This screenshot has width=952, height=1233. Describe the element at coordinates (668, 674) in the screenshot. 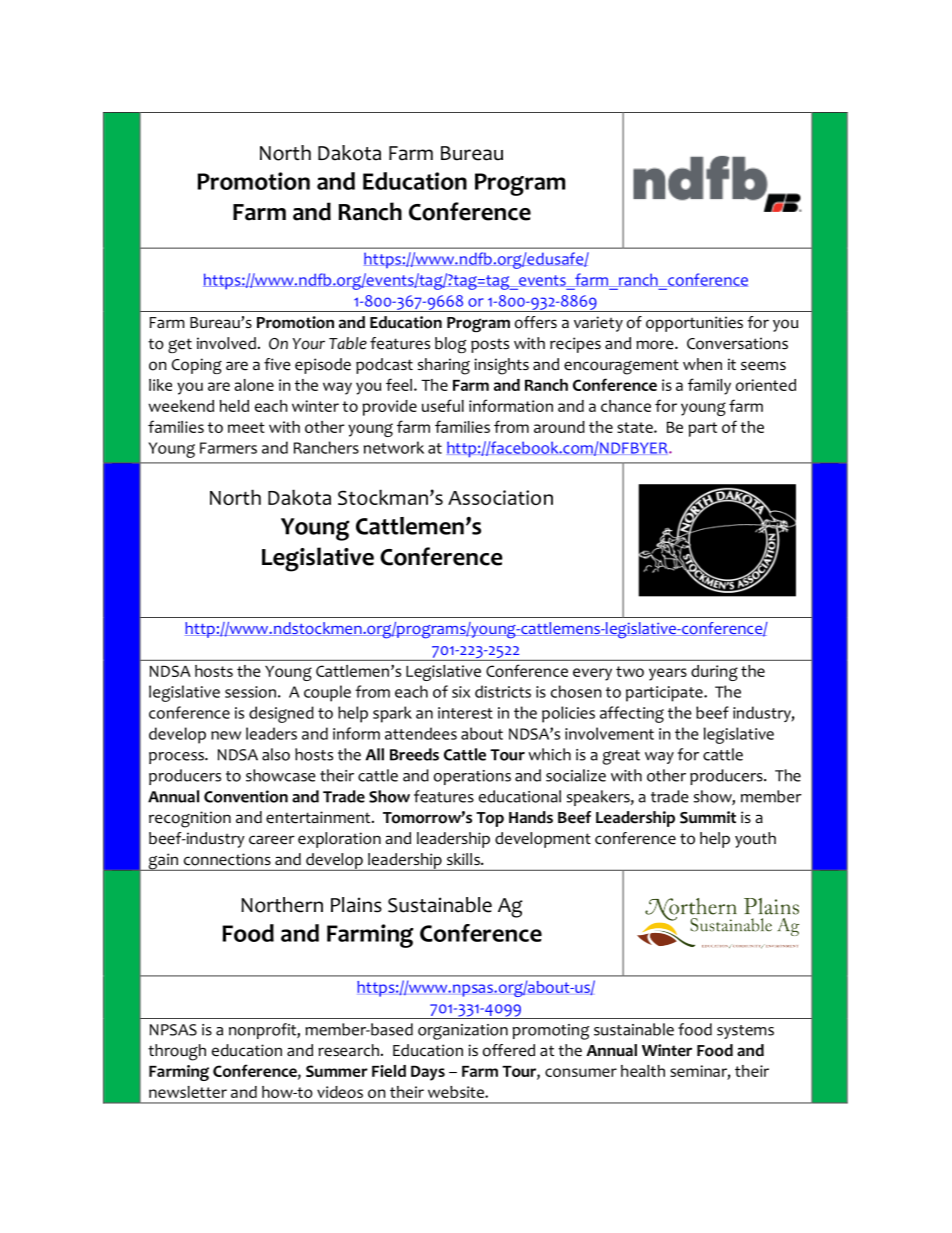

I see `years` at that location.
